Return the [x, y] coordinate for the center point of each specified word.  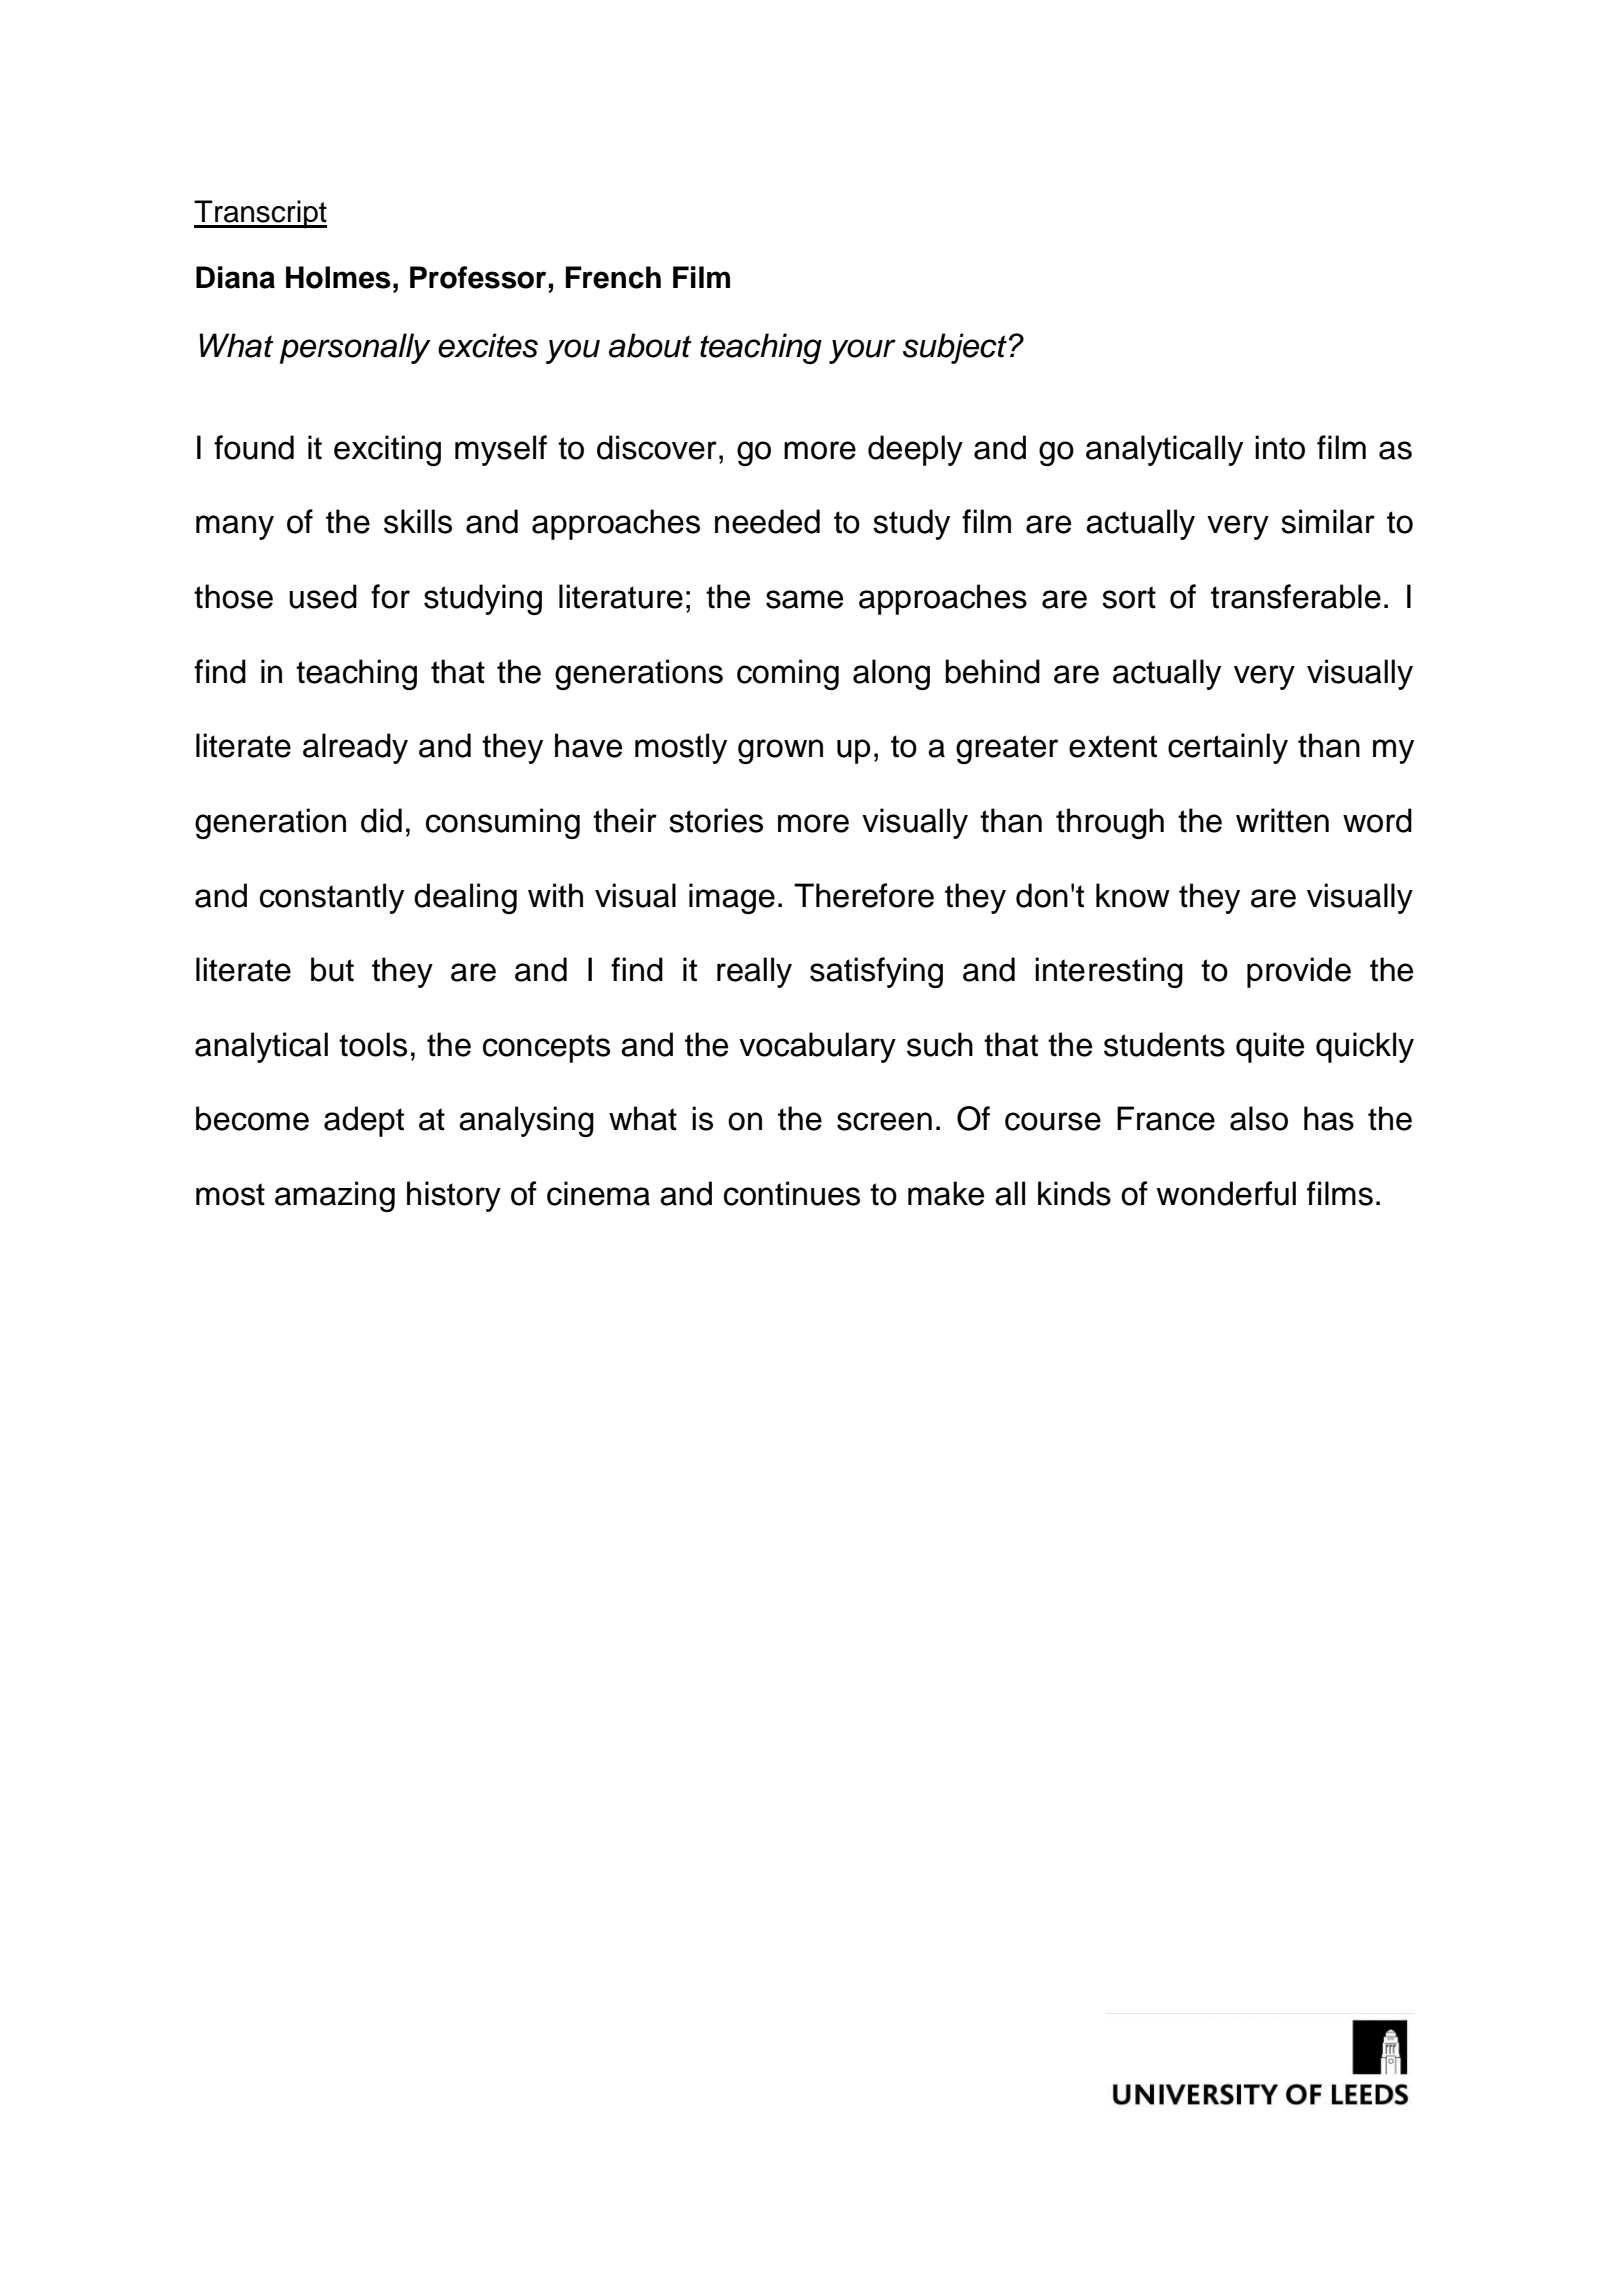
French [613, 277]
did [381, 820]
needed [767, 521]
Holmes [338, 277]
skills [418, 521]
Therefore [864, 895]
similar [1328, 521]
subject [955, 348]
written [1282, 820]
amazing [335, 1196]
